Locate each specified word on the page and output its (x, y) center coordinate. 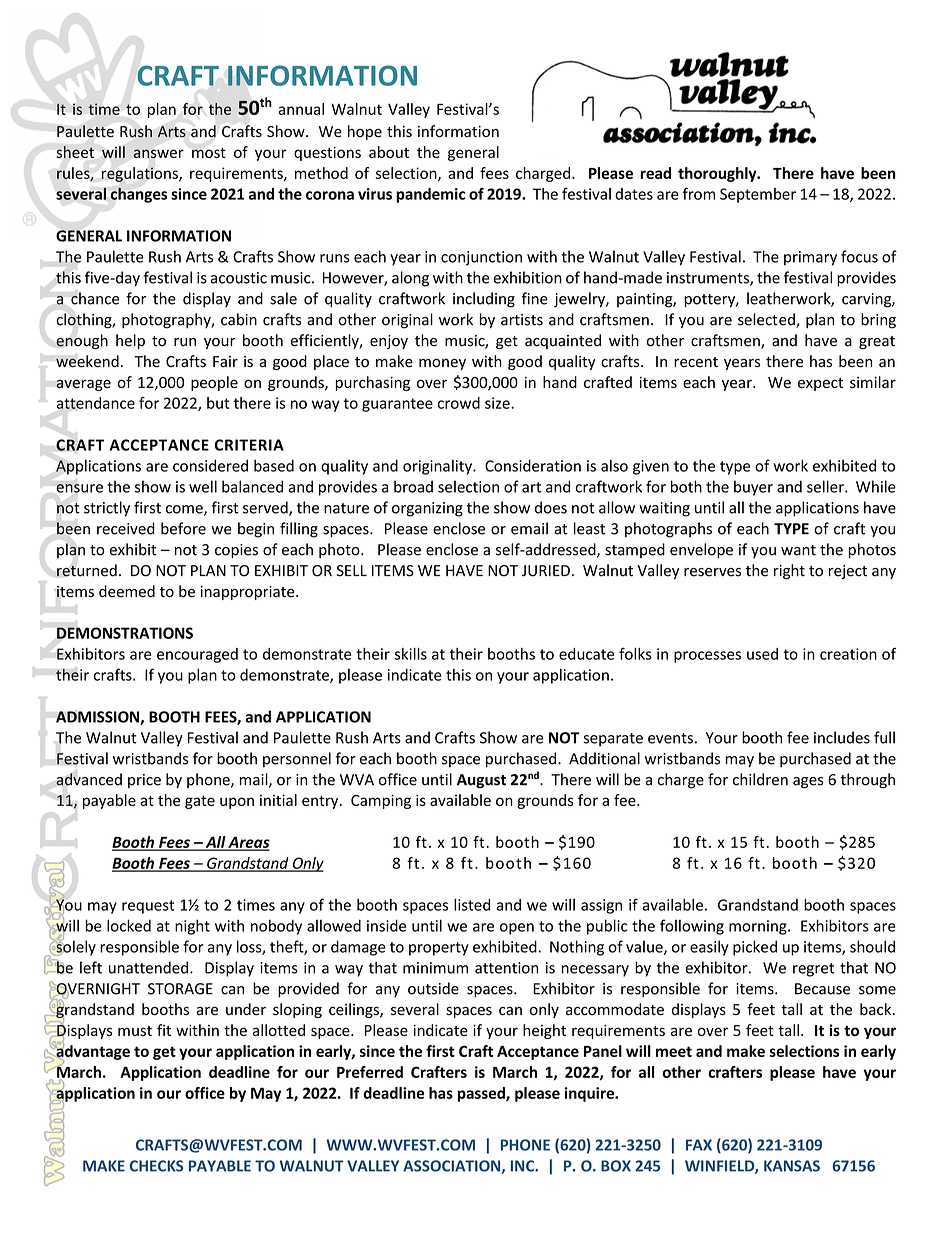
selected (767, 320)
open (517, 929)
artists (522, 320)
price (144, 781)
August (481, 781)
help (130, 341)
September (758, 195)
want (798, 550)
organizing (427, 509)
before (183, 528)
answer (158, 154)
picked (755, 948)
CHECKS (156, 1166)
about (389, 152)
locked (129, 925)
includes (842, 737)
